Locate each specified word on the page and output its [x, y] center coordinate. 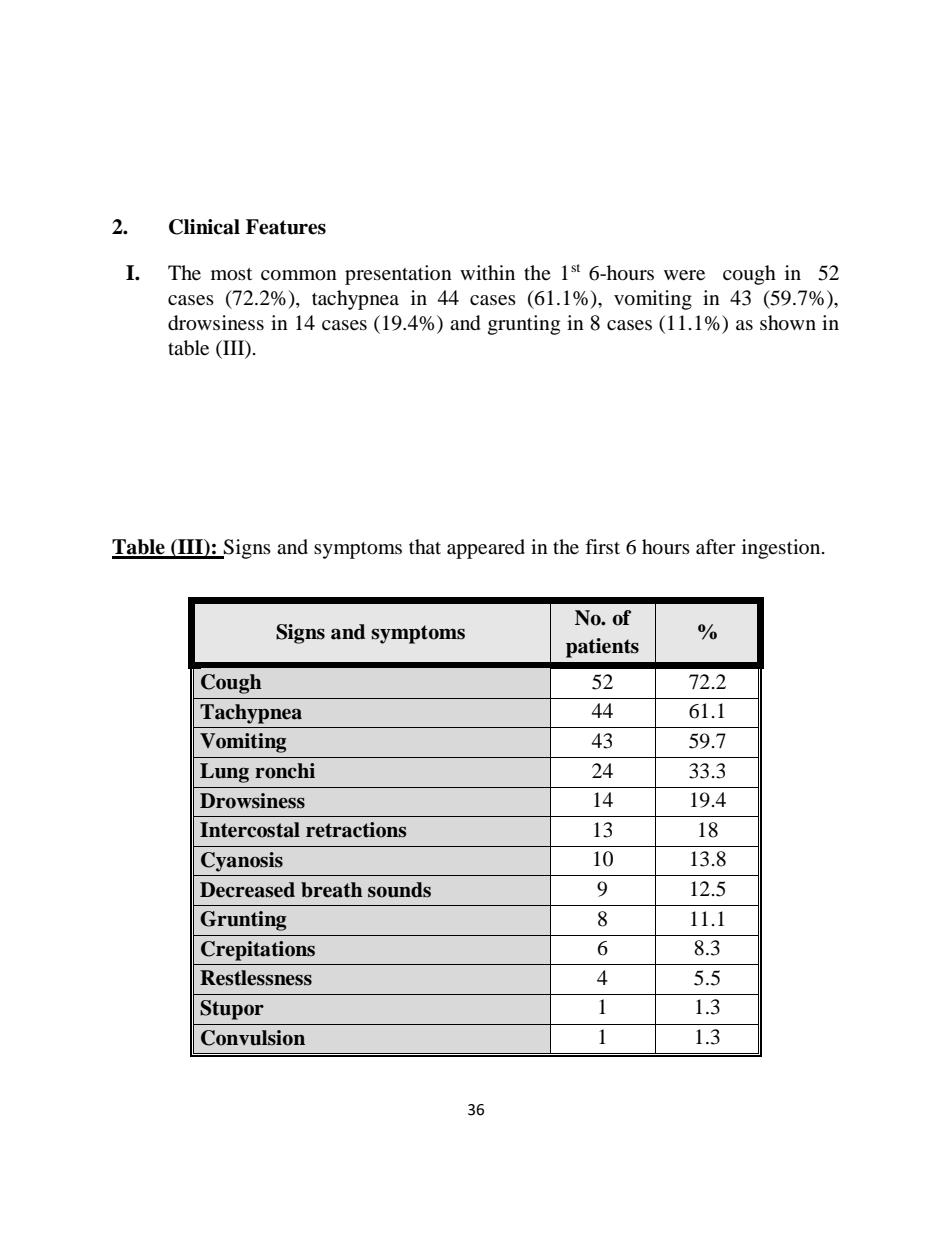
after [716, 546]
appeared [486, 549]
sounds [399, 890]
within [487, 272]
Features [286, 227]
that [425, 546]
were [684, 275]
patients [602, 648]
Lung [224, 773]
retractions [356, 830]
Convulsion [253, 1038]
